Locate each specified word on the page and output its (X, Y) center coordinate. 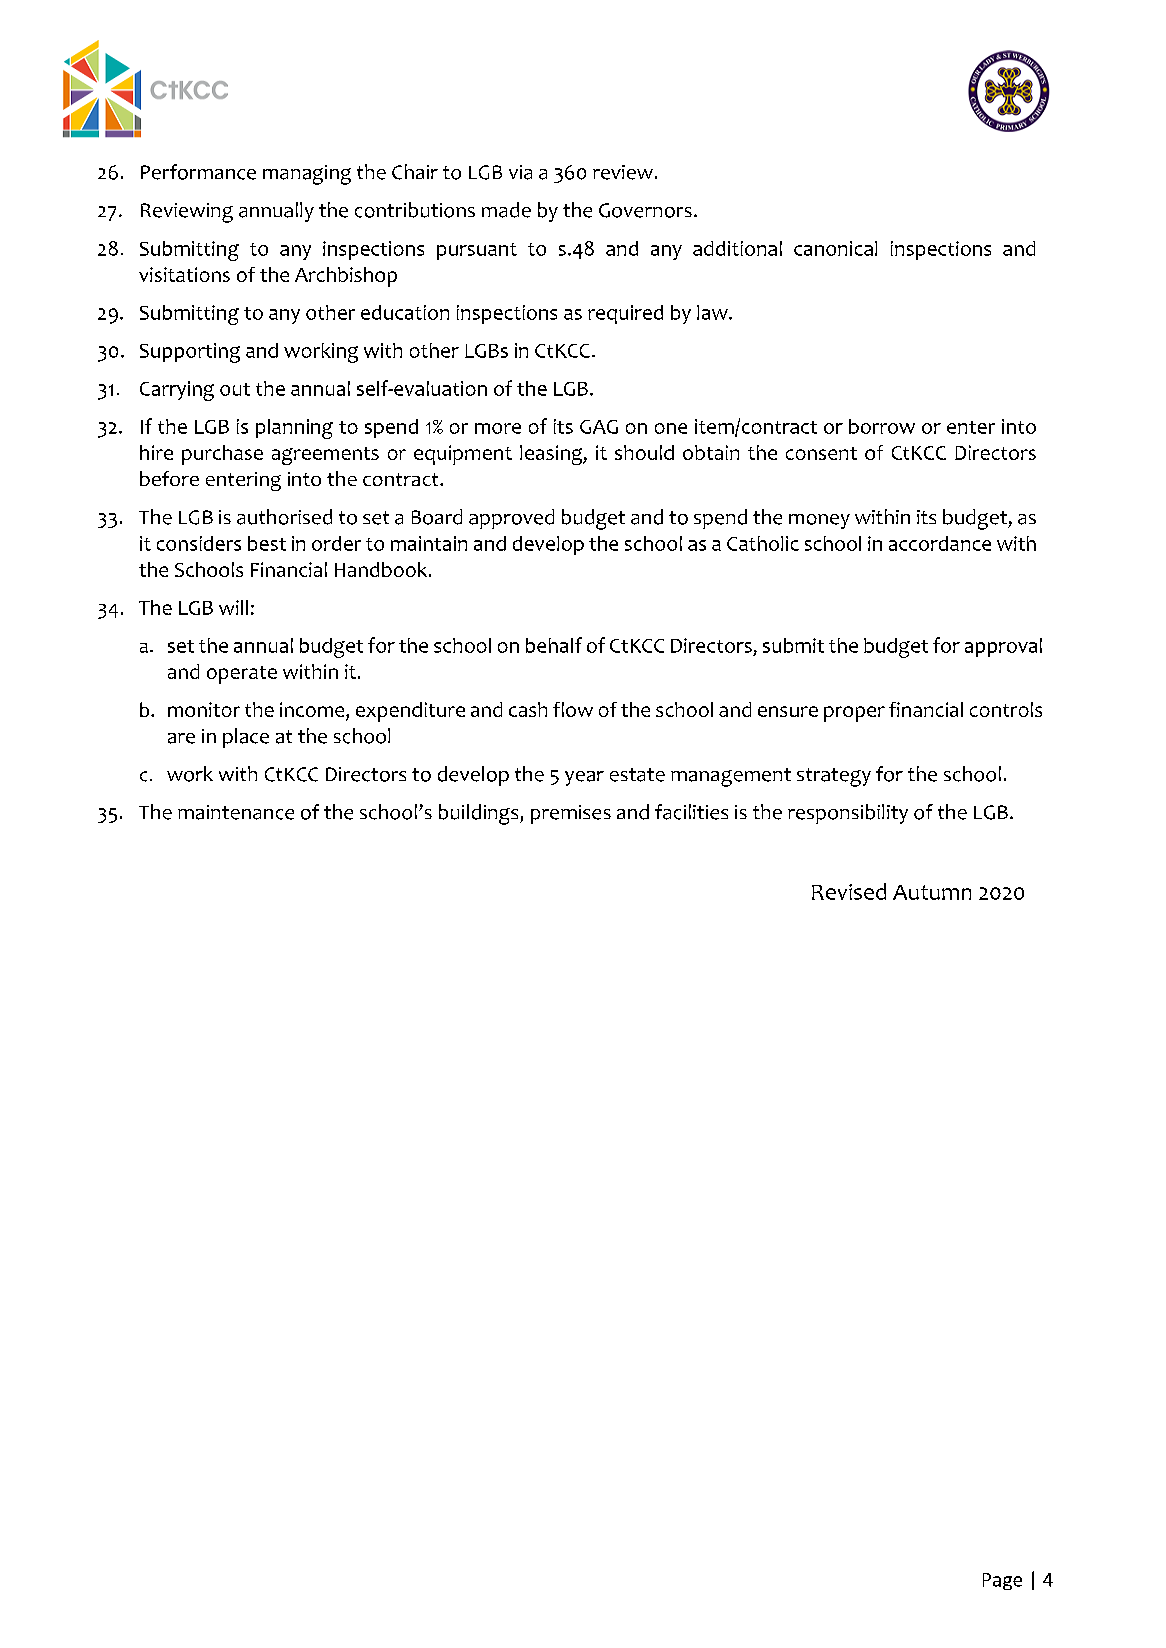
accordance (940, 543)
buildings (480, 814)
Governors (645, 210)
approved (511, 519)
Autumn (932, 892)
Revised (849, 891)
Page (1002, 1581)
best (267, 543)
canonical (835, 248)
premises (571, 814)
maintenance (236, 812)
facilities (691, 812)
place (246, 738)
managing (307, 175)
